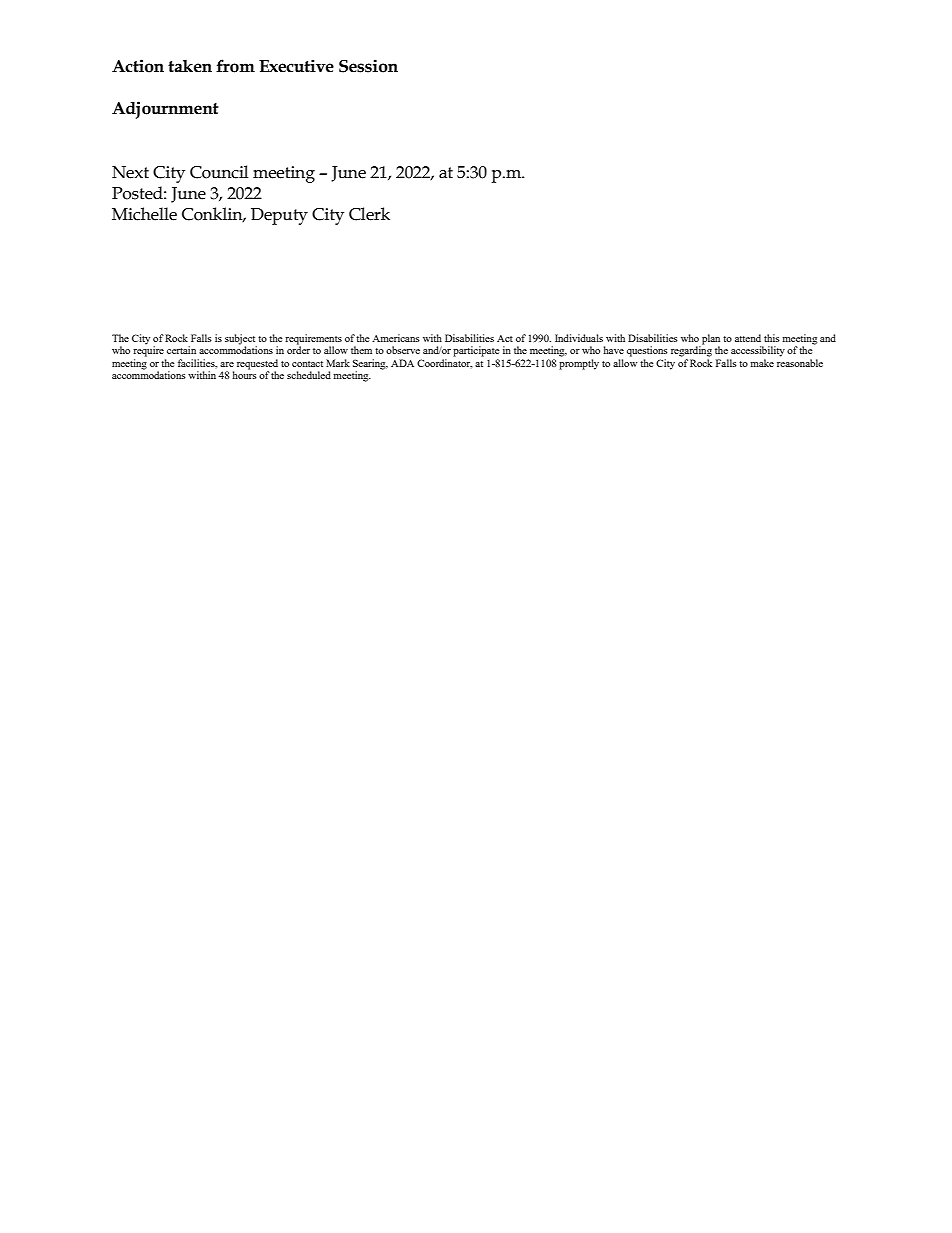  What do you see at coordinates (444, 364) in the screenshot?
I see `Coordinator` at bounding box center [444, 364].
